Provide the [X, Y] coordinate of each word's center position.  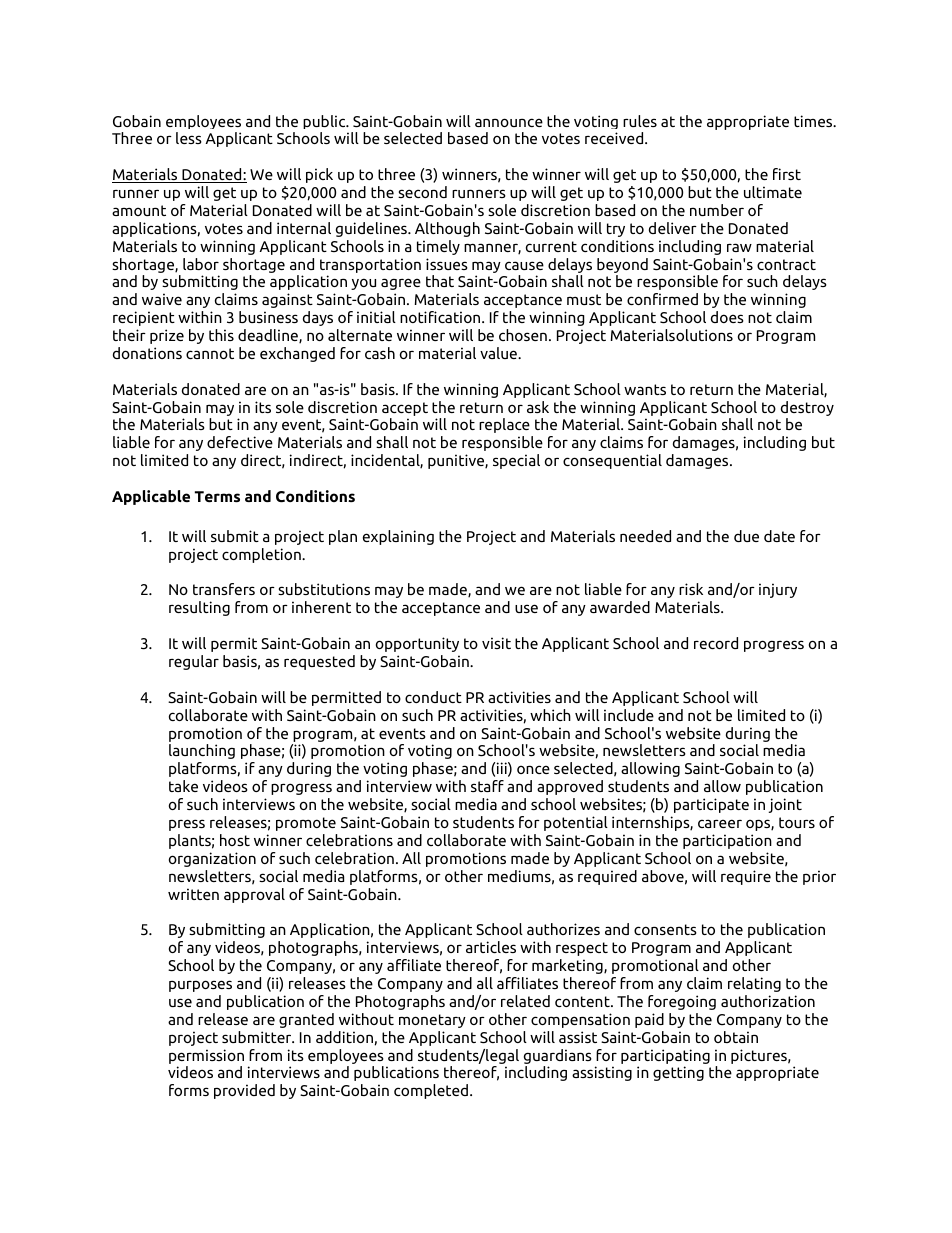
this [221, 335]
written [193, 894]
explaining [398, 537]
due [746, 536]
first [787, 174]
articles [491, 947]
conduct [433, 697]
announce [509, 122]
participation [727, 841]
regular [194, 662]
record [716, 643]
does [727, 317]
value [499, 353]
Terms [217, 497]
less [189, 138]
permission [206, 1056]
